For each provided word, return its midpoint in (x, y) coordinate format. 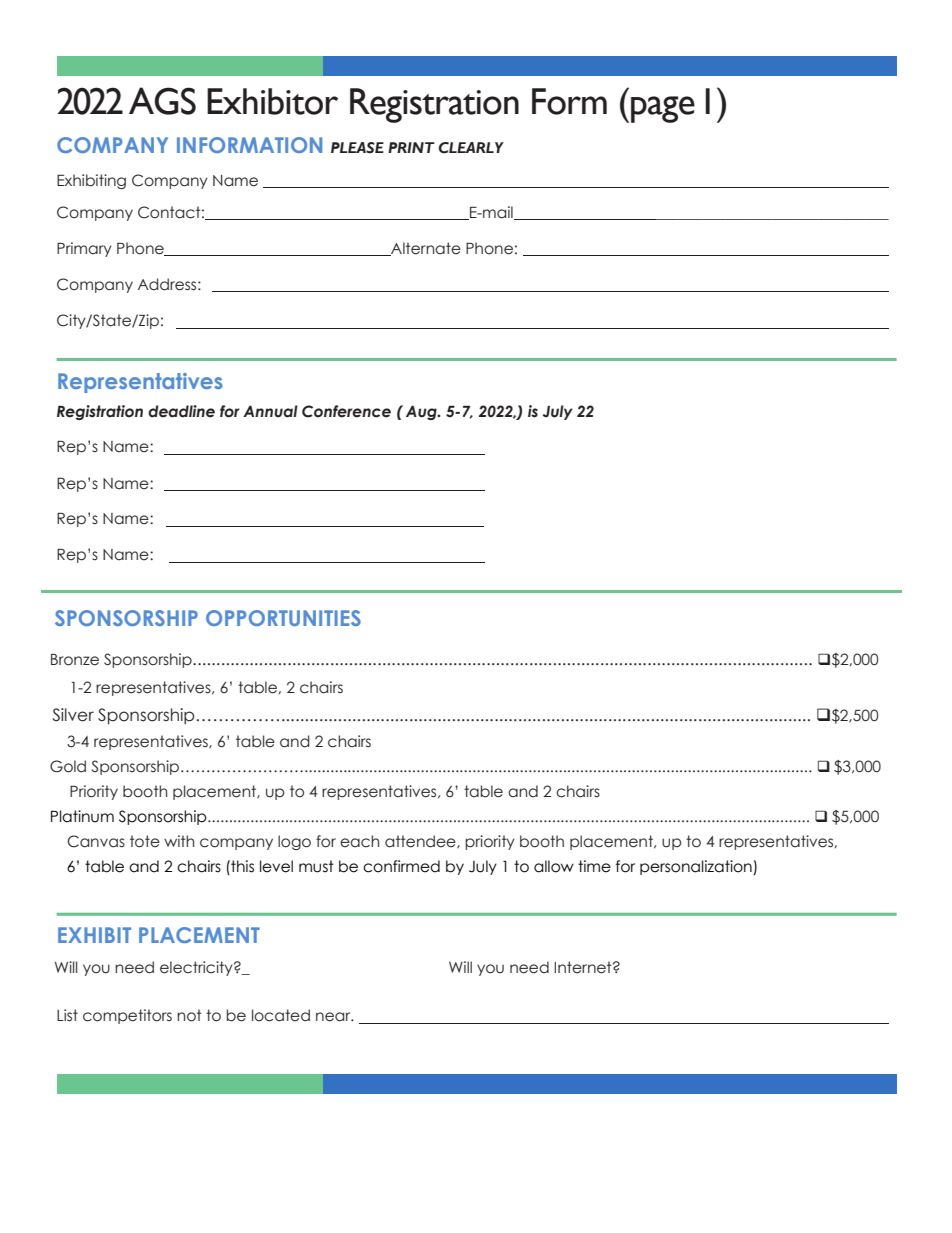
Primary (84, 249)
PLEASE (357, 148)
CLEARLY (471, 148)
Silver (73, 715)
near (334, 1017)
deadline (181, 411)
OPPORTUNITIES (283, 618)
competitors (127, 1016)
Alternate (425, 249)
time (594, 866)
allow (554, 866)
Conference (346, 411)
